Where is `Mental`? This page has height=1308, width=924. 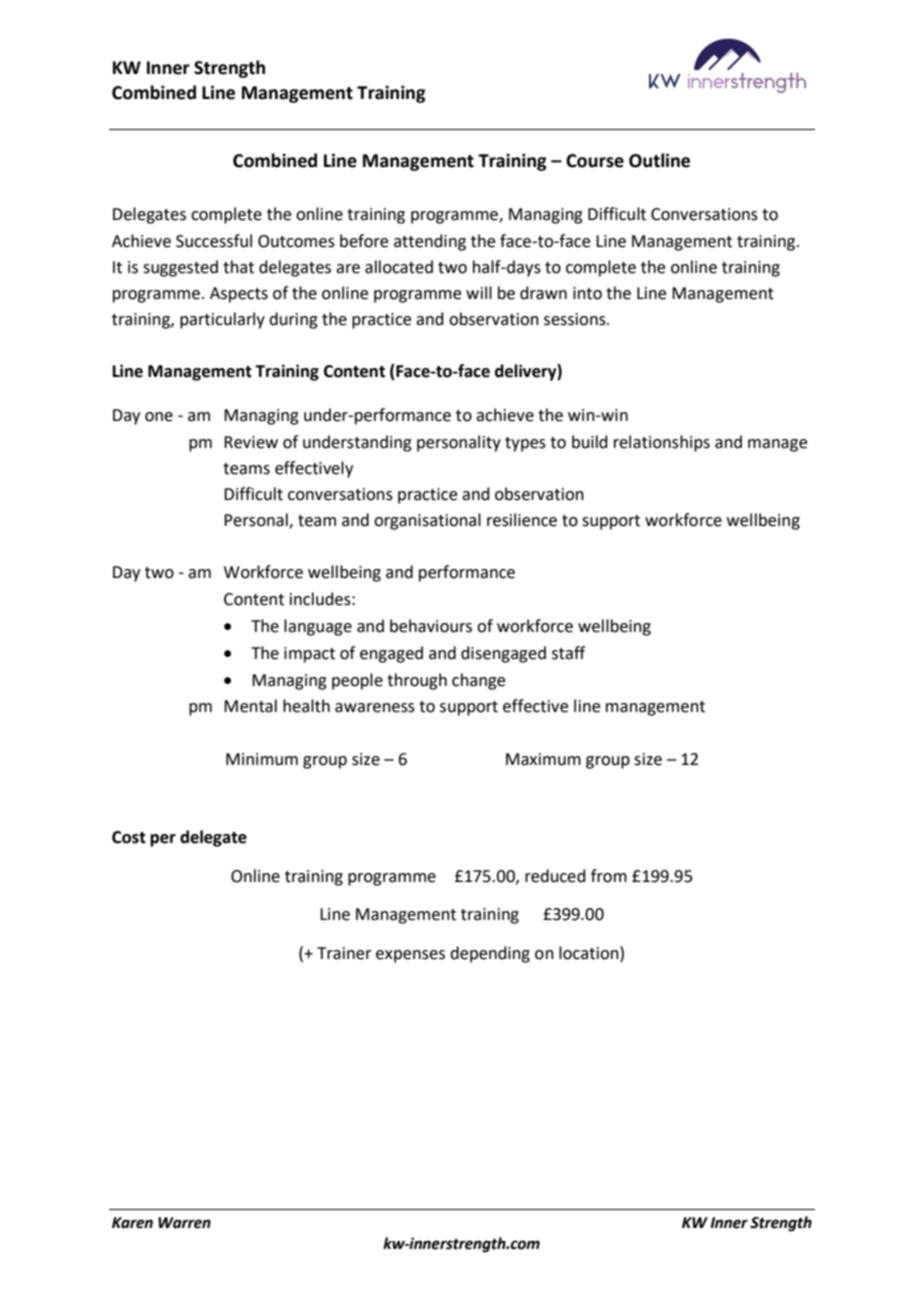
Mental is located at coordinates (250, 706).
